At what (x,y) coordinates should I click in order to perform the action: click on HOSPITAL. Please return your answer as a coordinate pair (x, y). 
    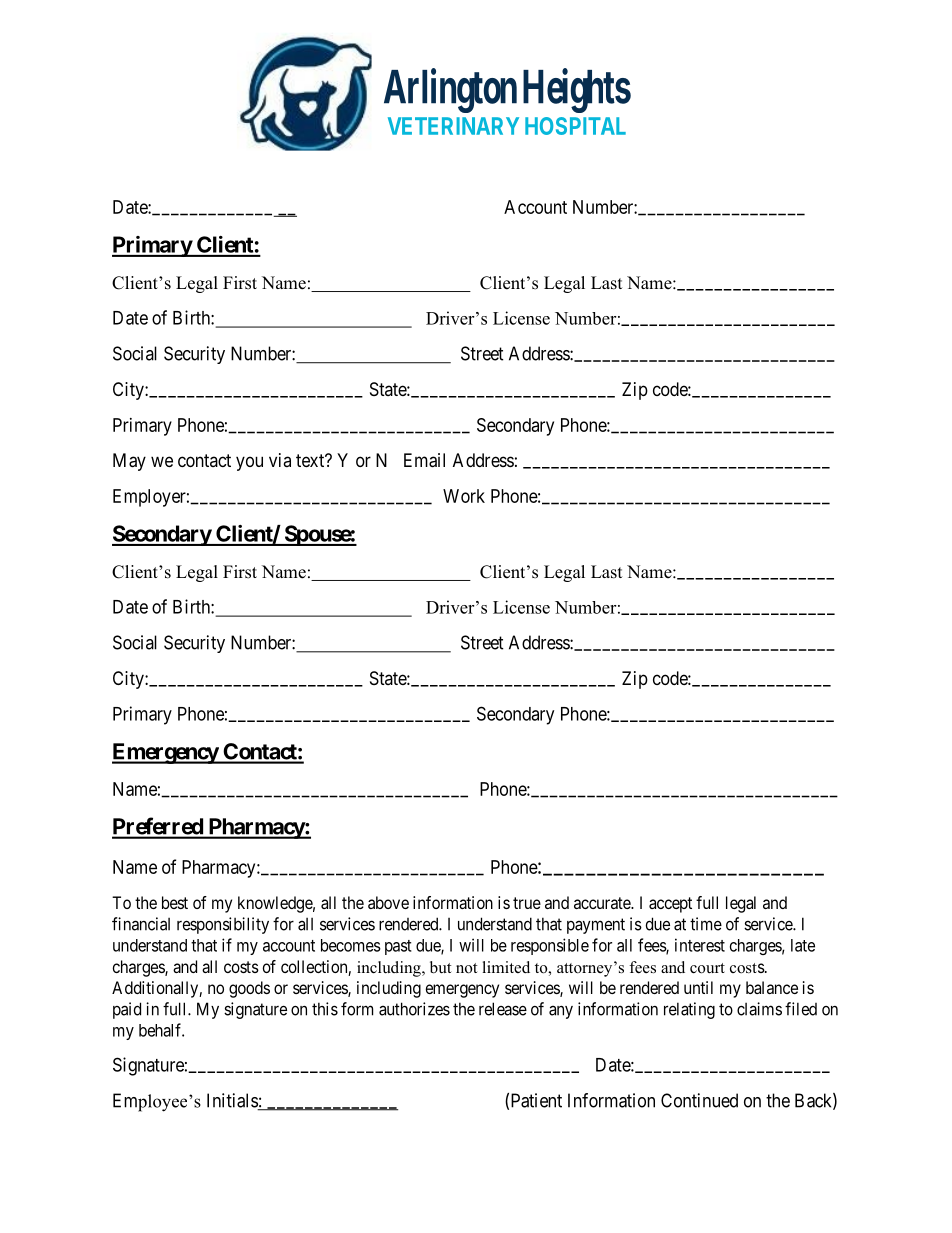
    Looking at the image, I should click on (575, 126).
